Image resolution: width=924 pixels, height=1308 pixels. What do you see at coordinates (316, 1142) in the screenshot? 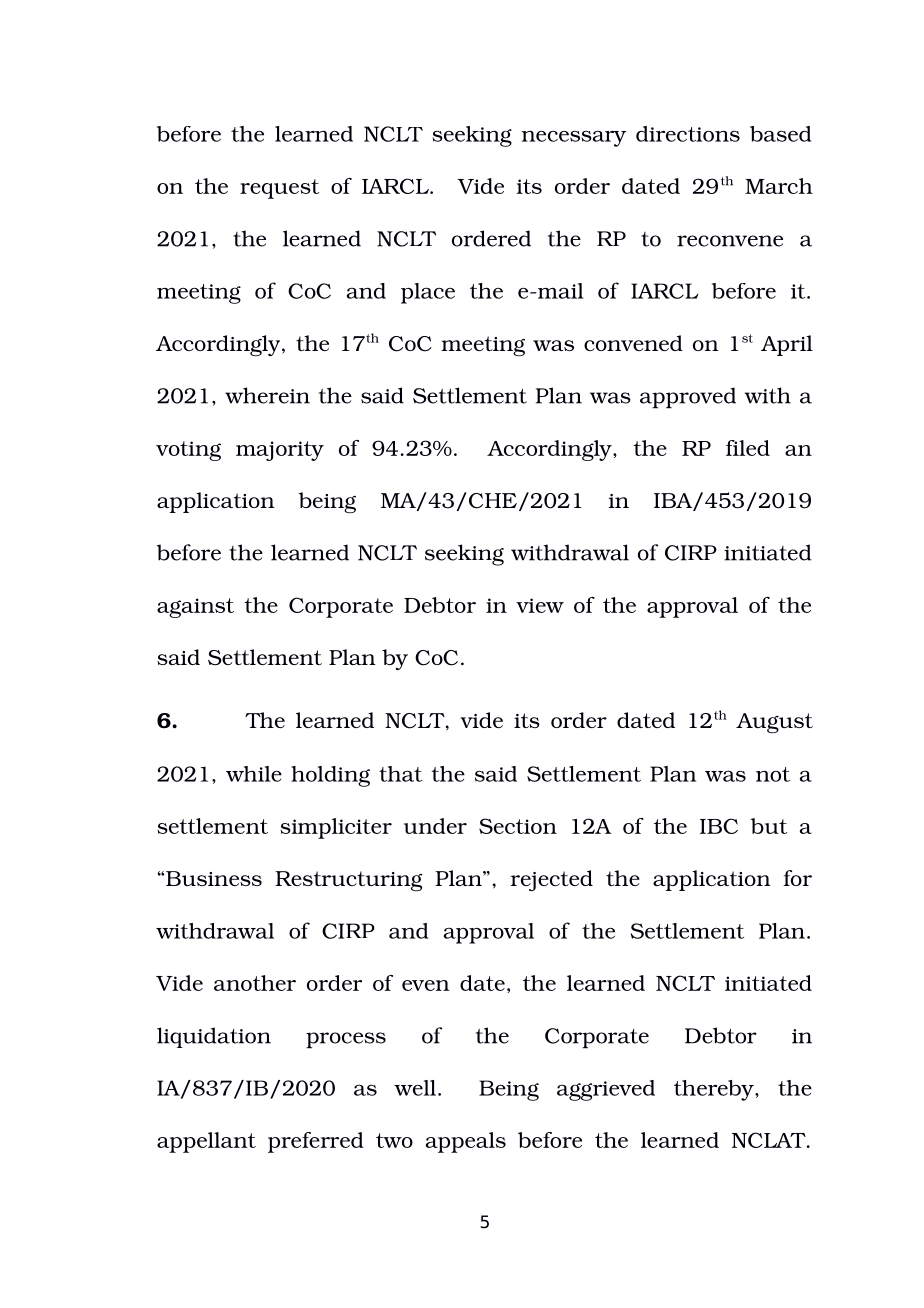
I see `preferred` at bounding box center [316, 1142].
